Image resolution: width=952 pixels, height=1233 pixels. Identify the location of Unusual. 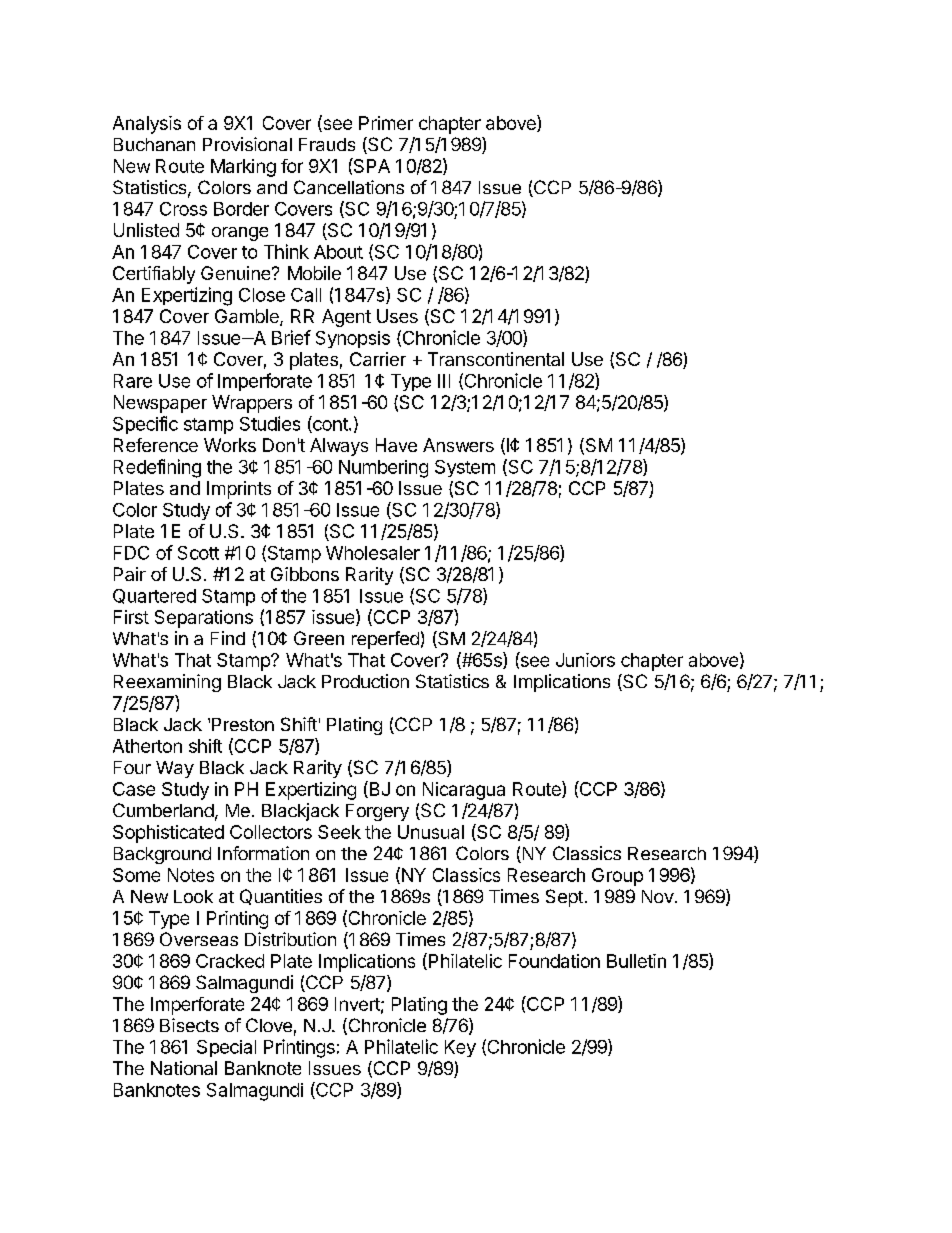
(431, 832).
